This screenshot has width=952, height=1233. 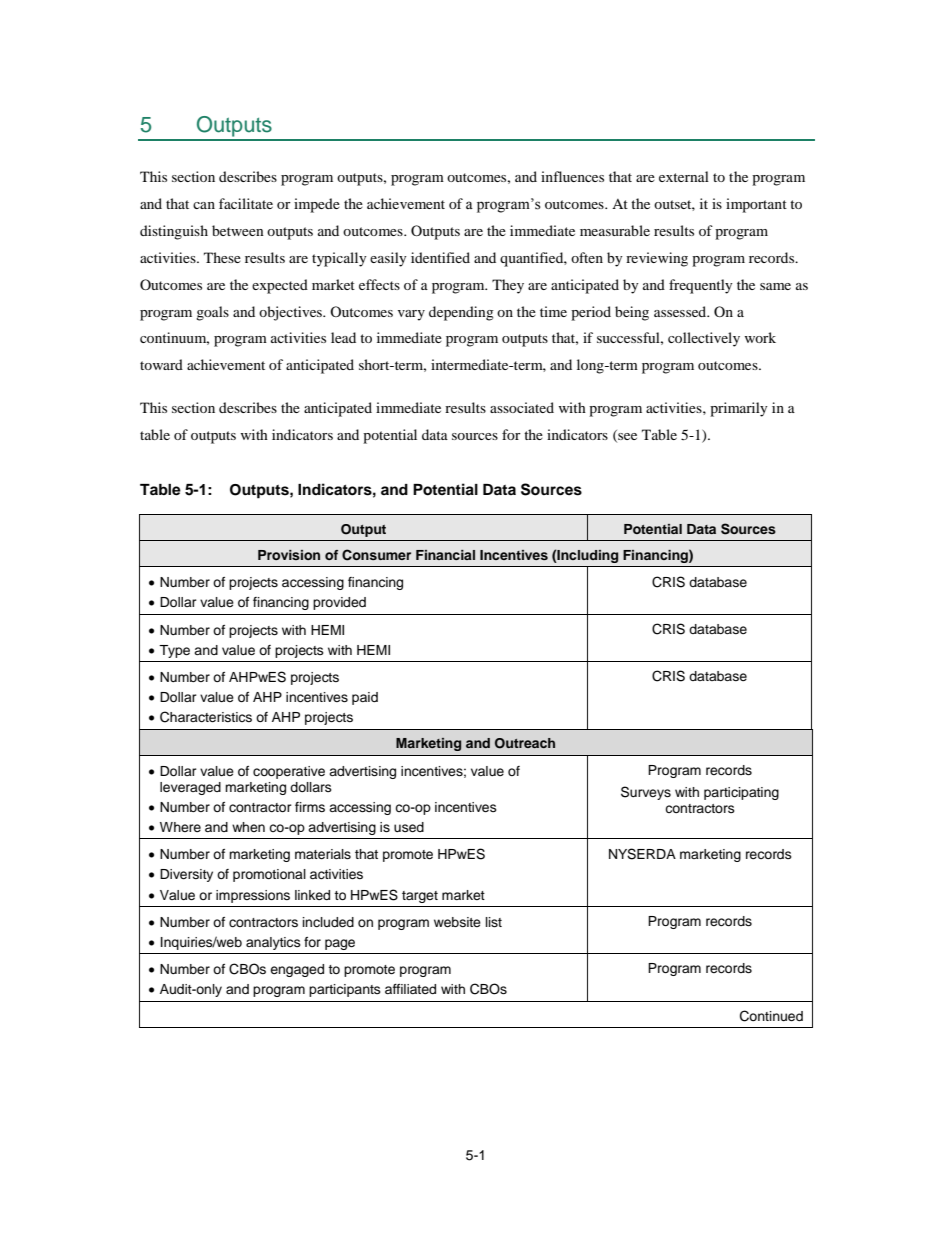 What do you see at coordinates (297, 970) in the screenshot?
I see `engaged` at bounding box center [297, 970].
